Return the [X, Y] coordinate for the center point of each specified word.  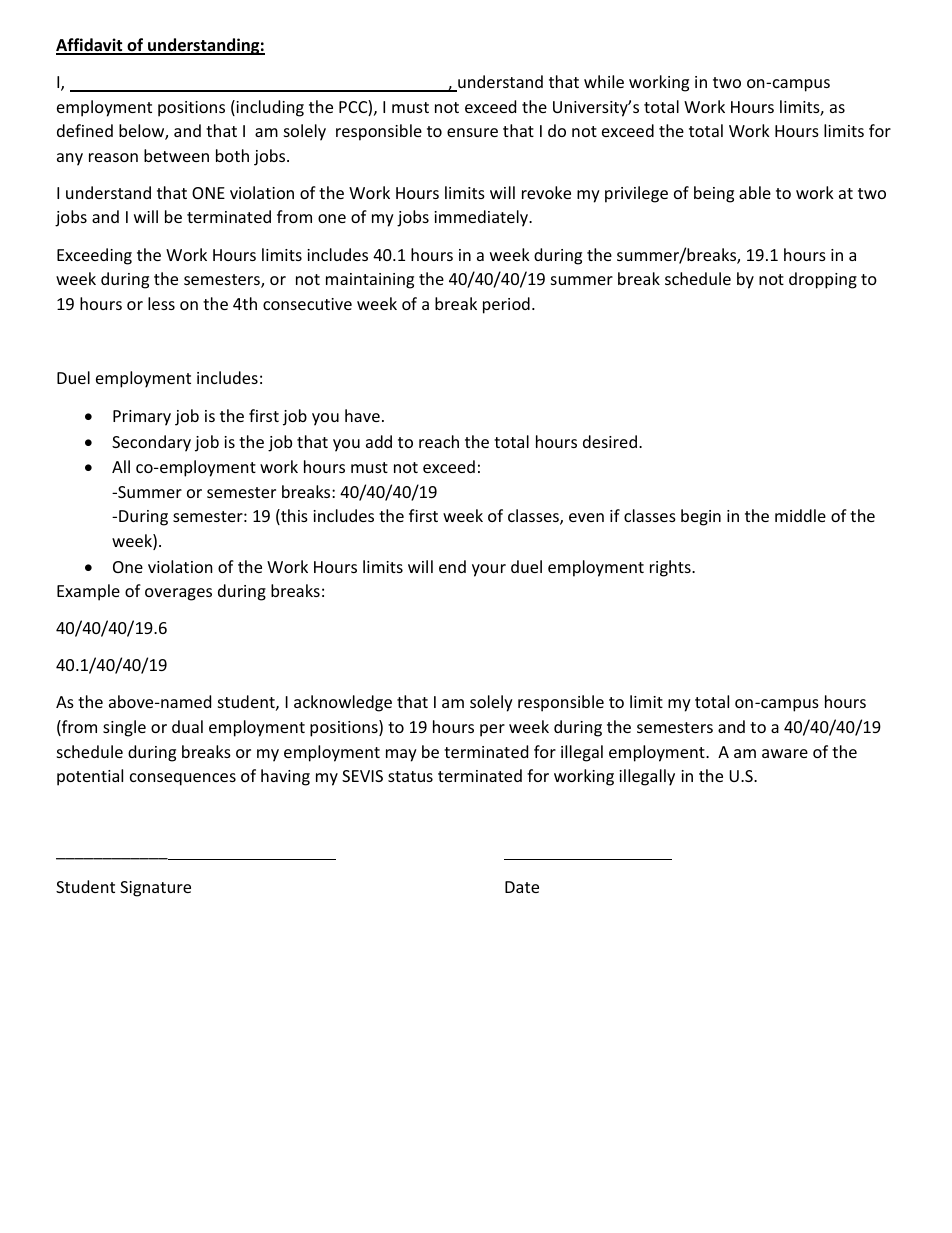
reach [439, 441]
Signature [155, 889]
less [161, 303]
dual [187, 726]
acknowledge [343, 703]
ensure [472, 132]
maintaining [370, 281]
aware [785, 753]
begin [701, 517]
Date [522, 887]
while [604, 81]
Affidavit [90, 46]
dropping [823, 280]
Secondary [151, 443]
